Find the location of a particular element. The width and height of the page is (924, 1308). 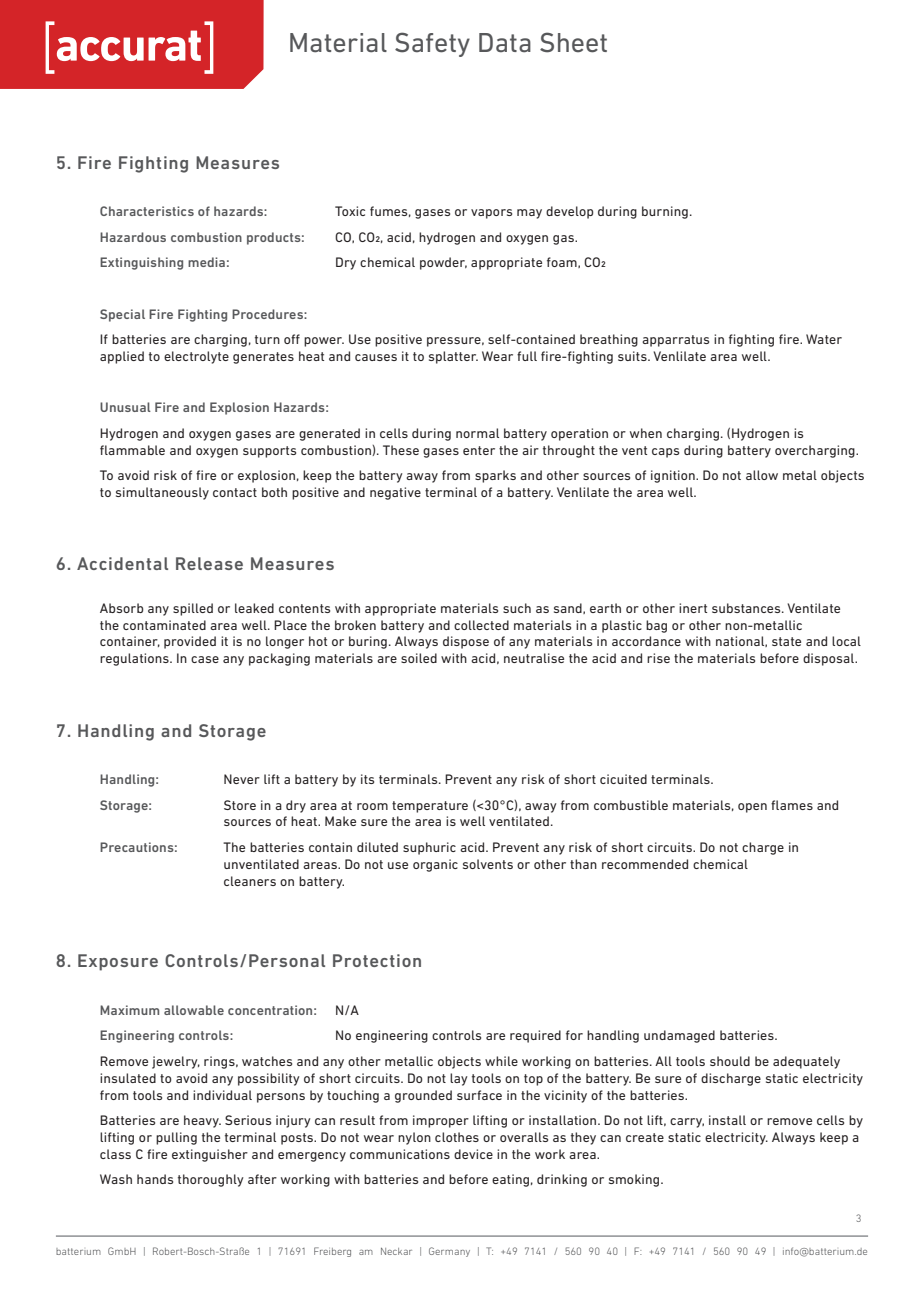

organic is located at coordinates (435, 865).
